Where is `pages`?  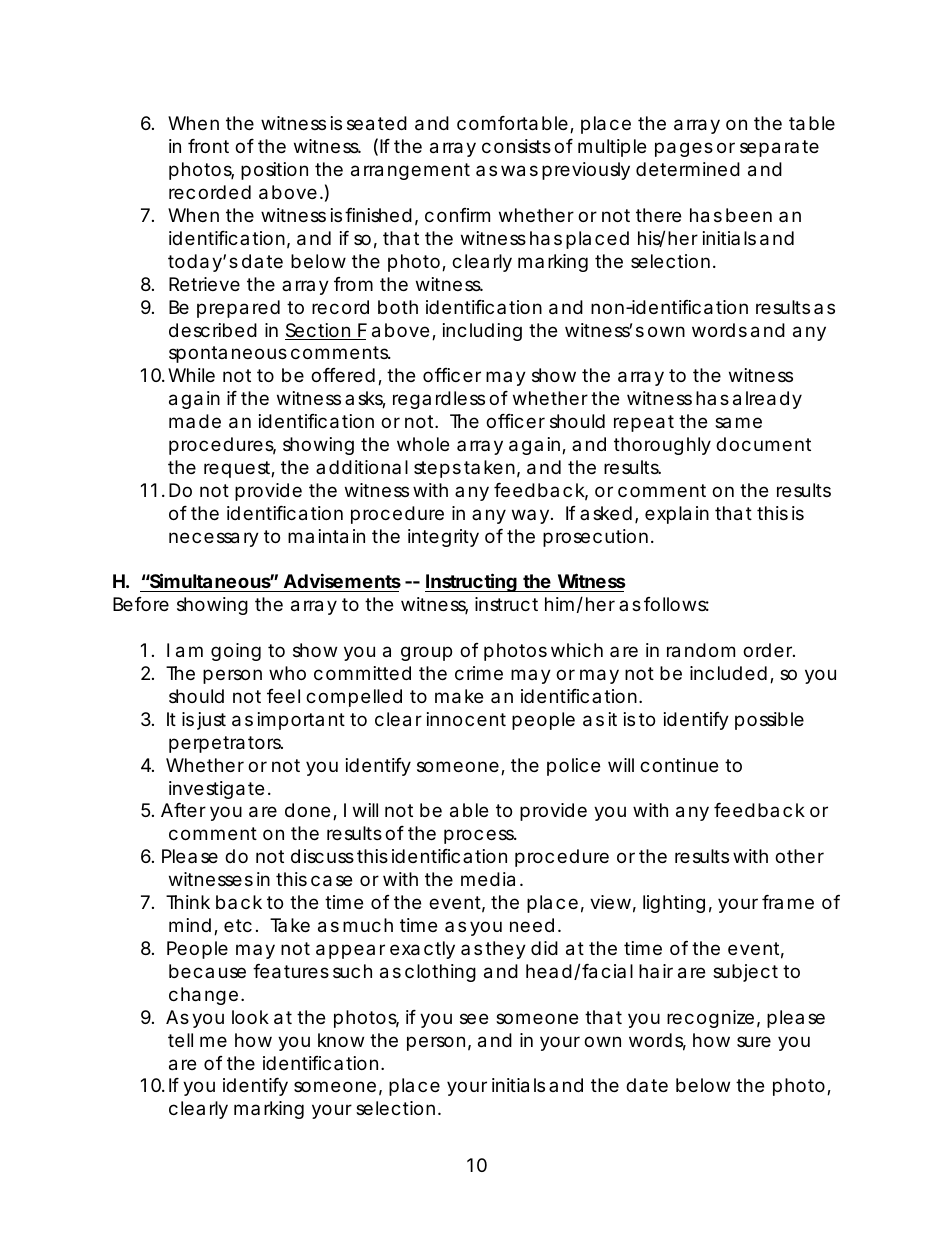
pages is located at coordinates (684, 149).
